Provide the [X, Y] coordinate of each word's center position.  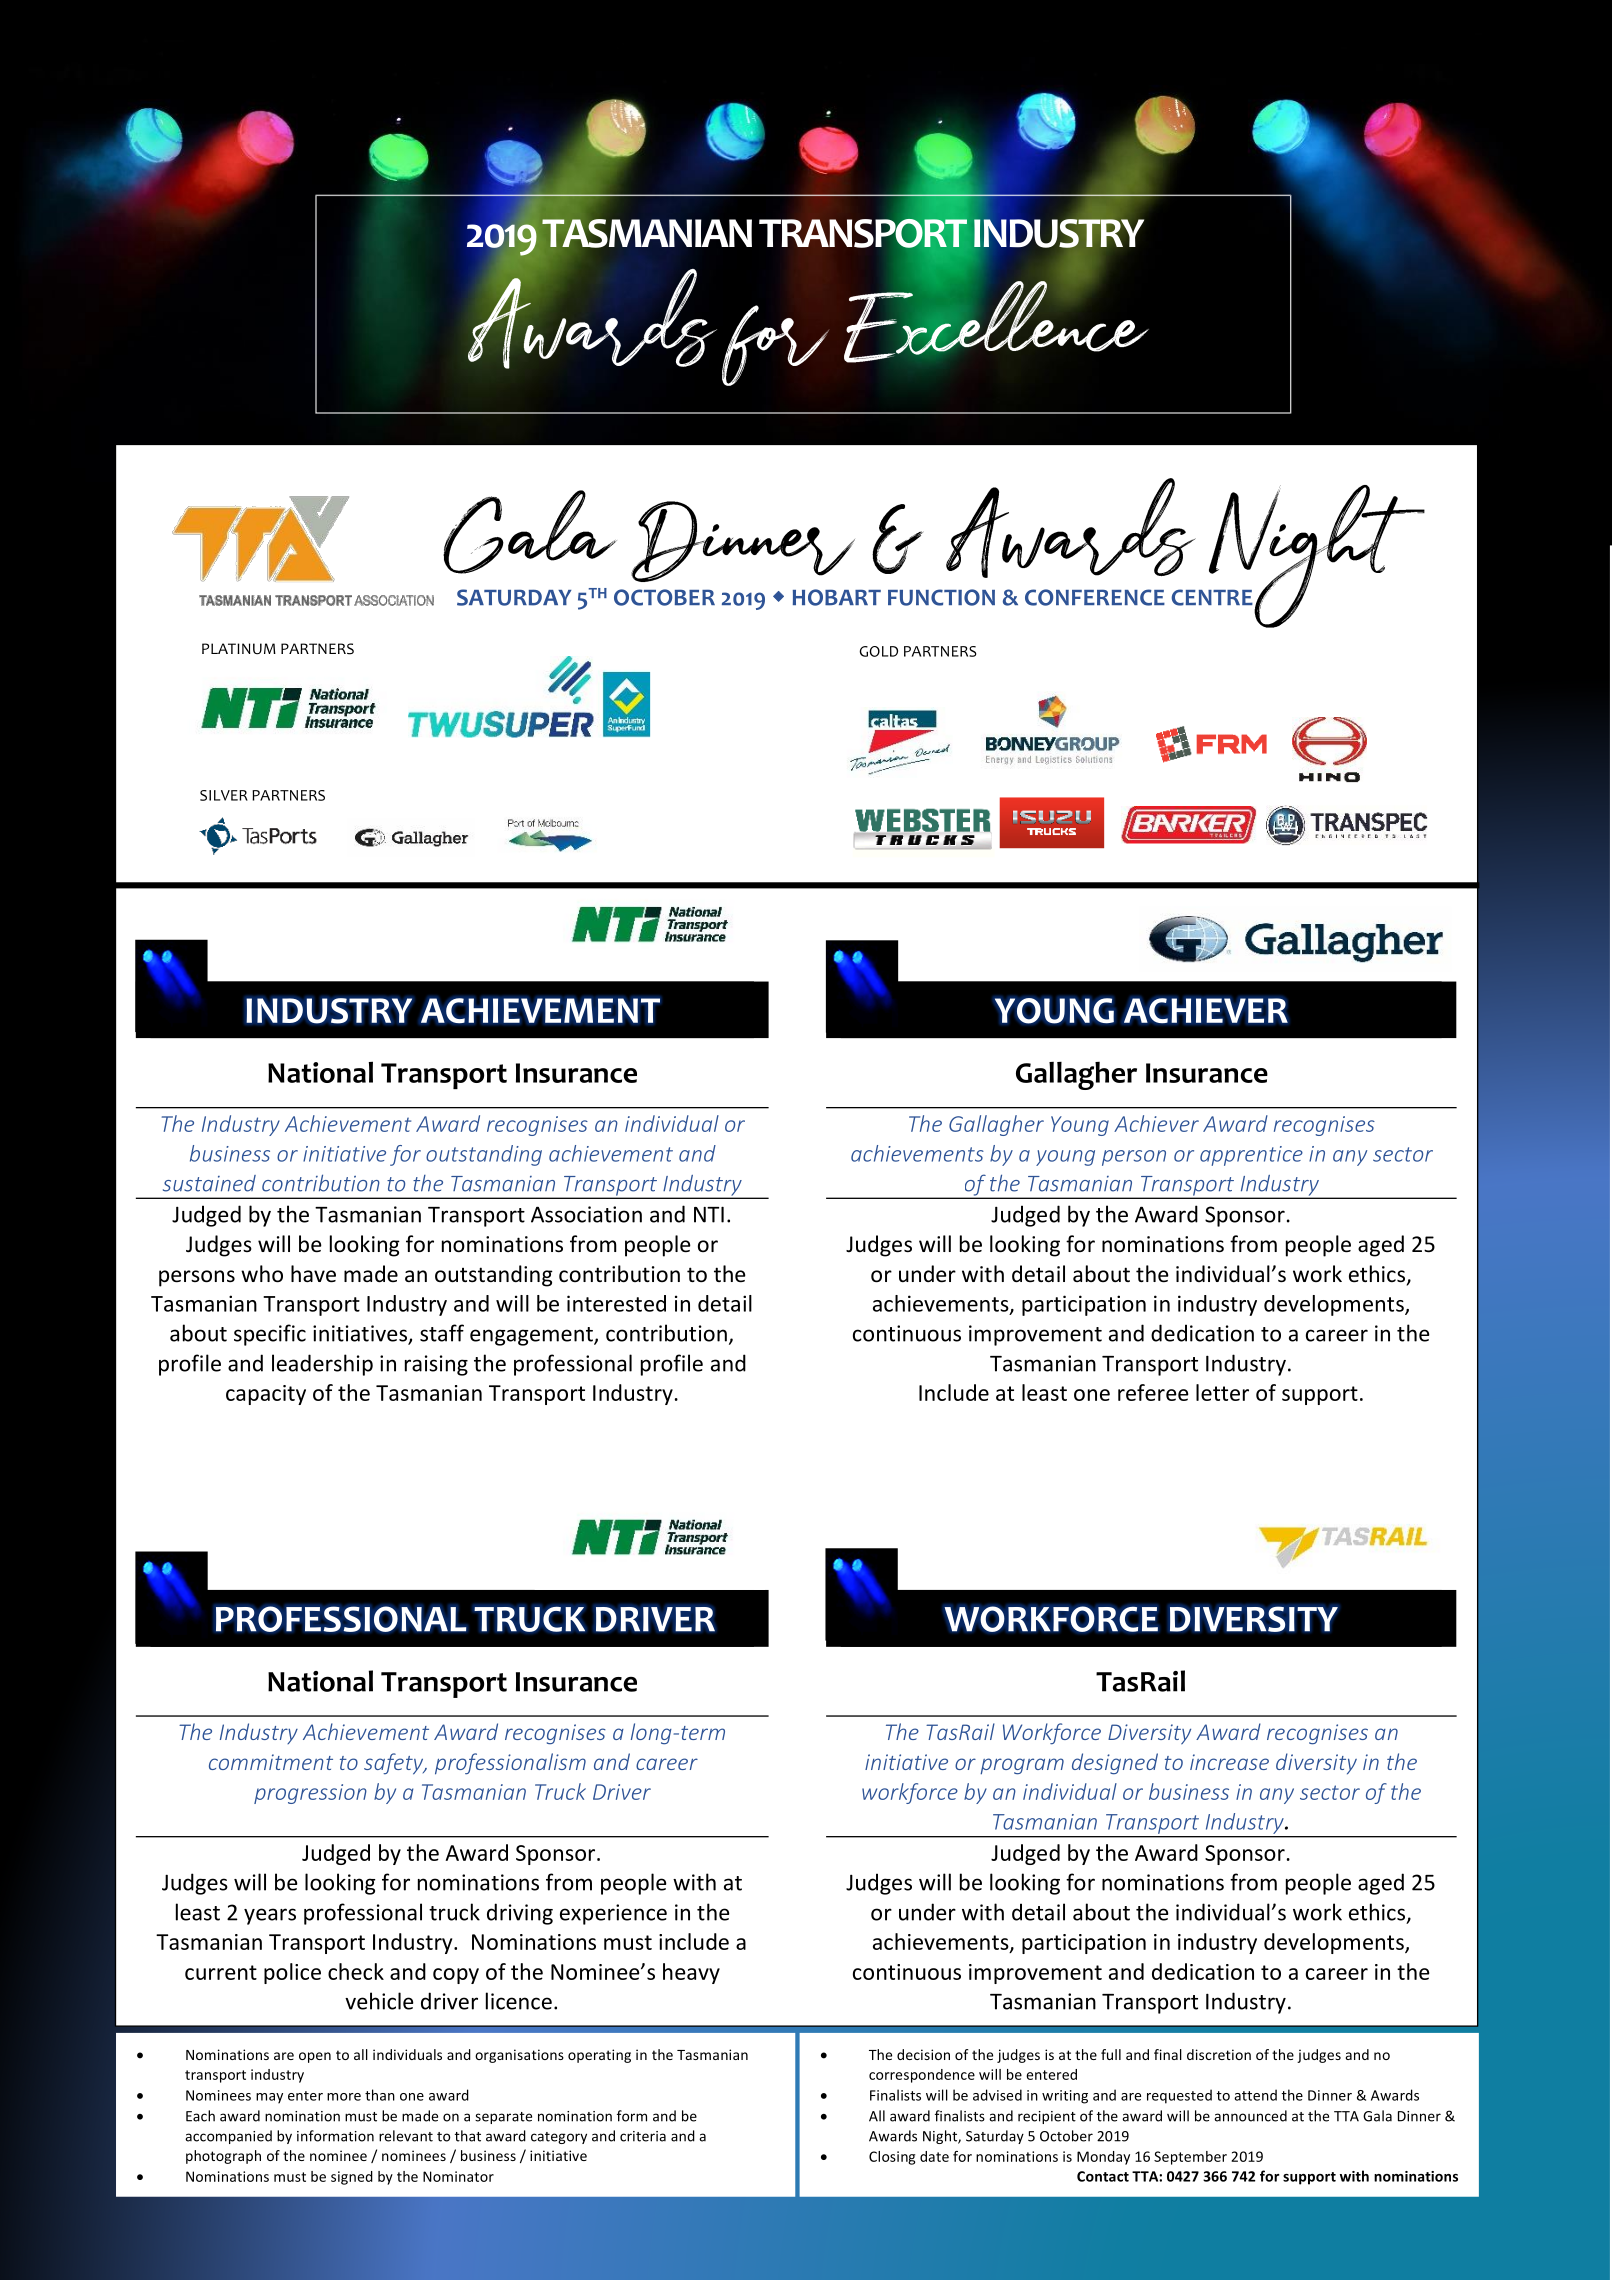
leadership [322, 1365]
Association [586, 1214]
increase [1229, 1762]
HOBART [837, 597]
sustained [209, 1183]
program [1022, 1766]
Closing [892, 2158]
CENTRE [1212, 597]
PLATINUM [239, 649]
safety [395, 1764]
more [344, 2097]
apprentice [1251, 1156]
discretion [1219, 2054]
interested [616, 1303]
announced [1250, 2116]
